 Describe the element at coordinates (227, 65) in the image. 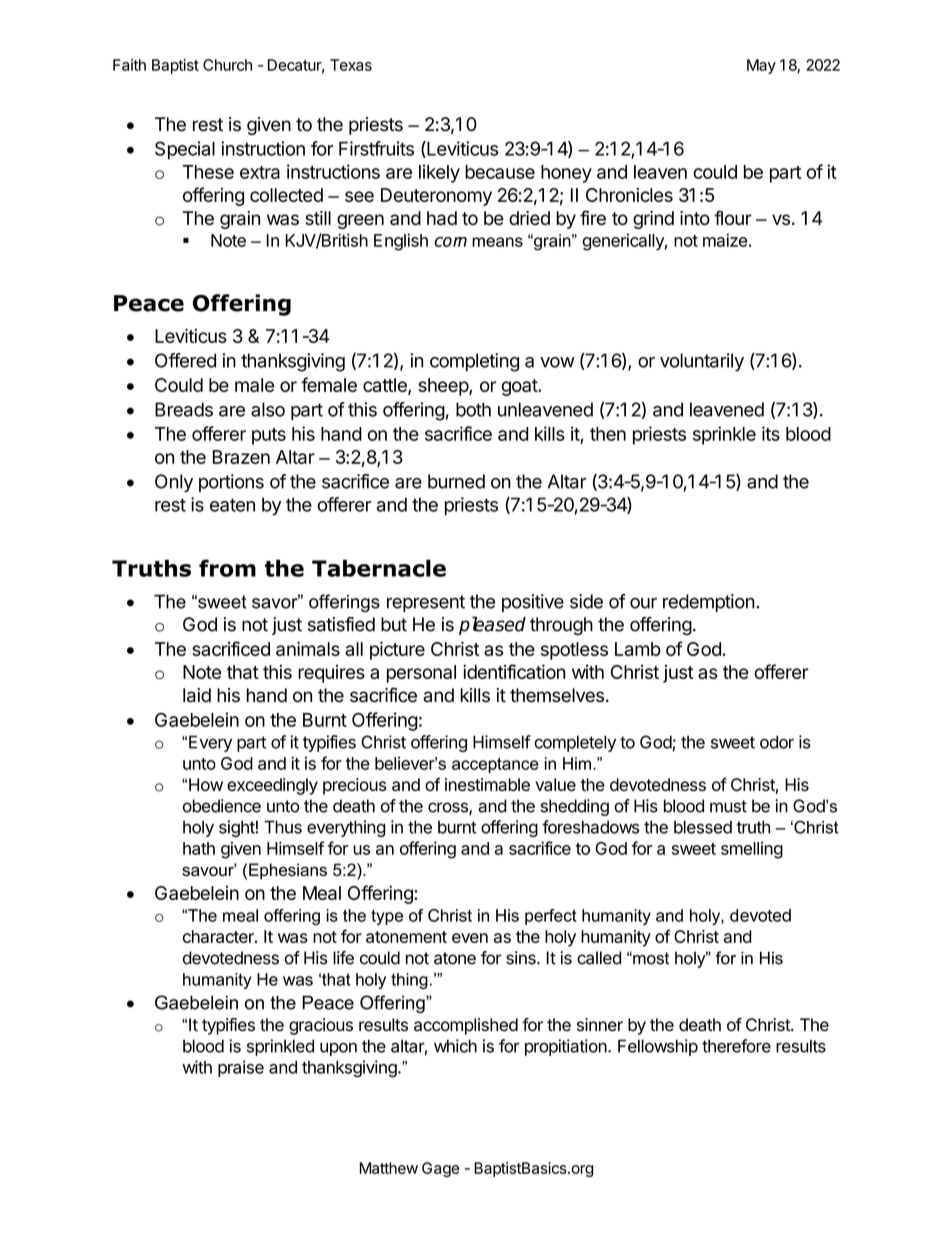

I see `Church` at that location.
